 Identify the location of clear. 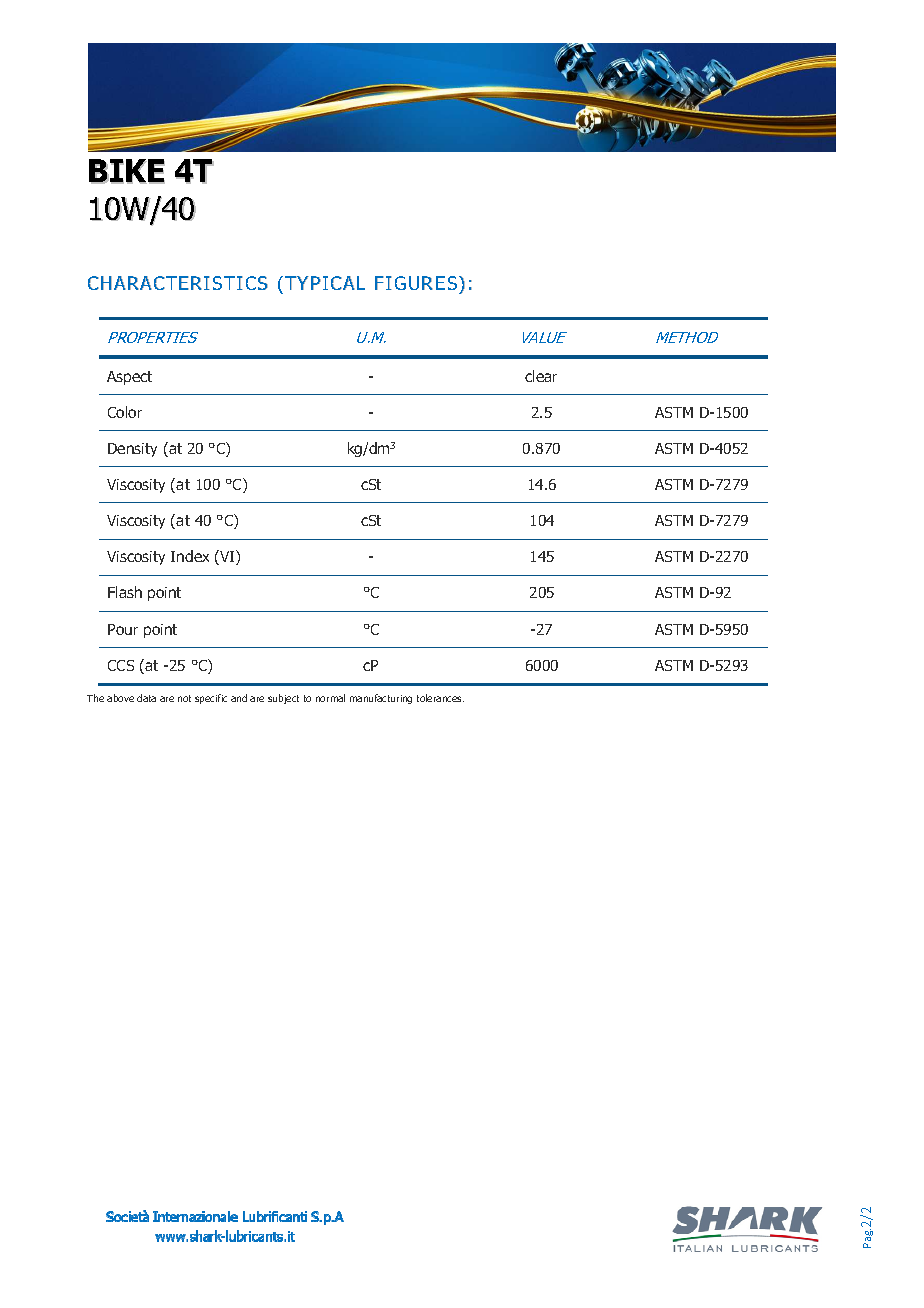
(541, 376).
